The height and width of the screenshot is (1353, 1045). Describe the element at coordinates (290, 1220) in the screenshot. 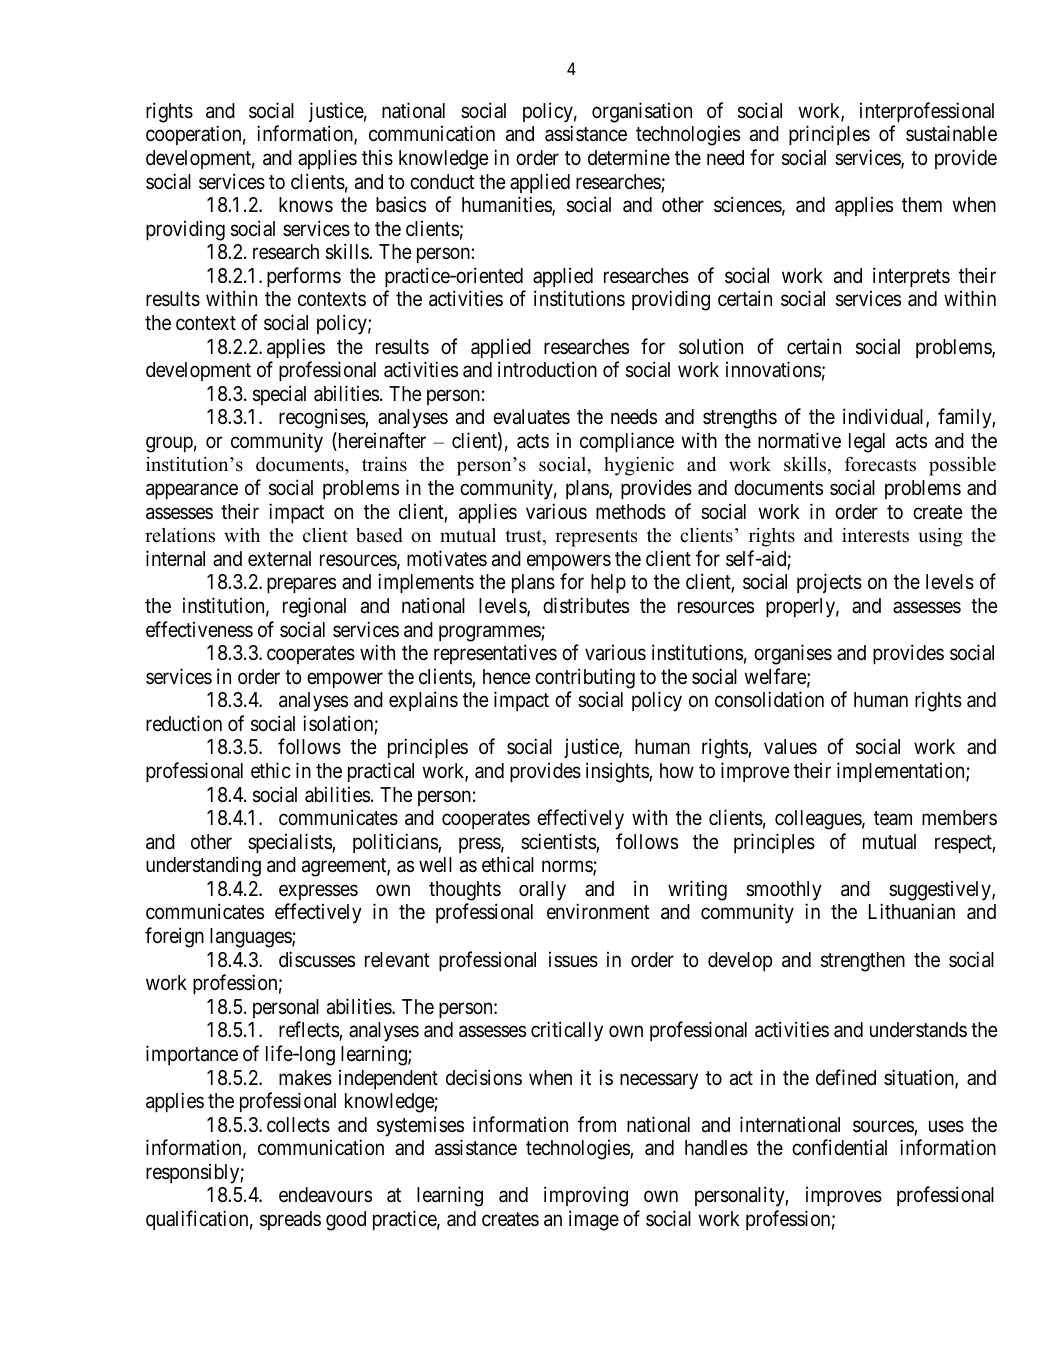

I see `spreads` at that location.
